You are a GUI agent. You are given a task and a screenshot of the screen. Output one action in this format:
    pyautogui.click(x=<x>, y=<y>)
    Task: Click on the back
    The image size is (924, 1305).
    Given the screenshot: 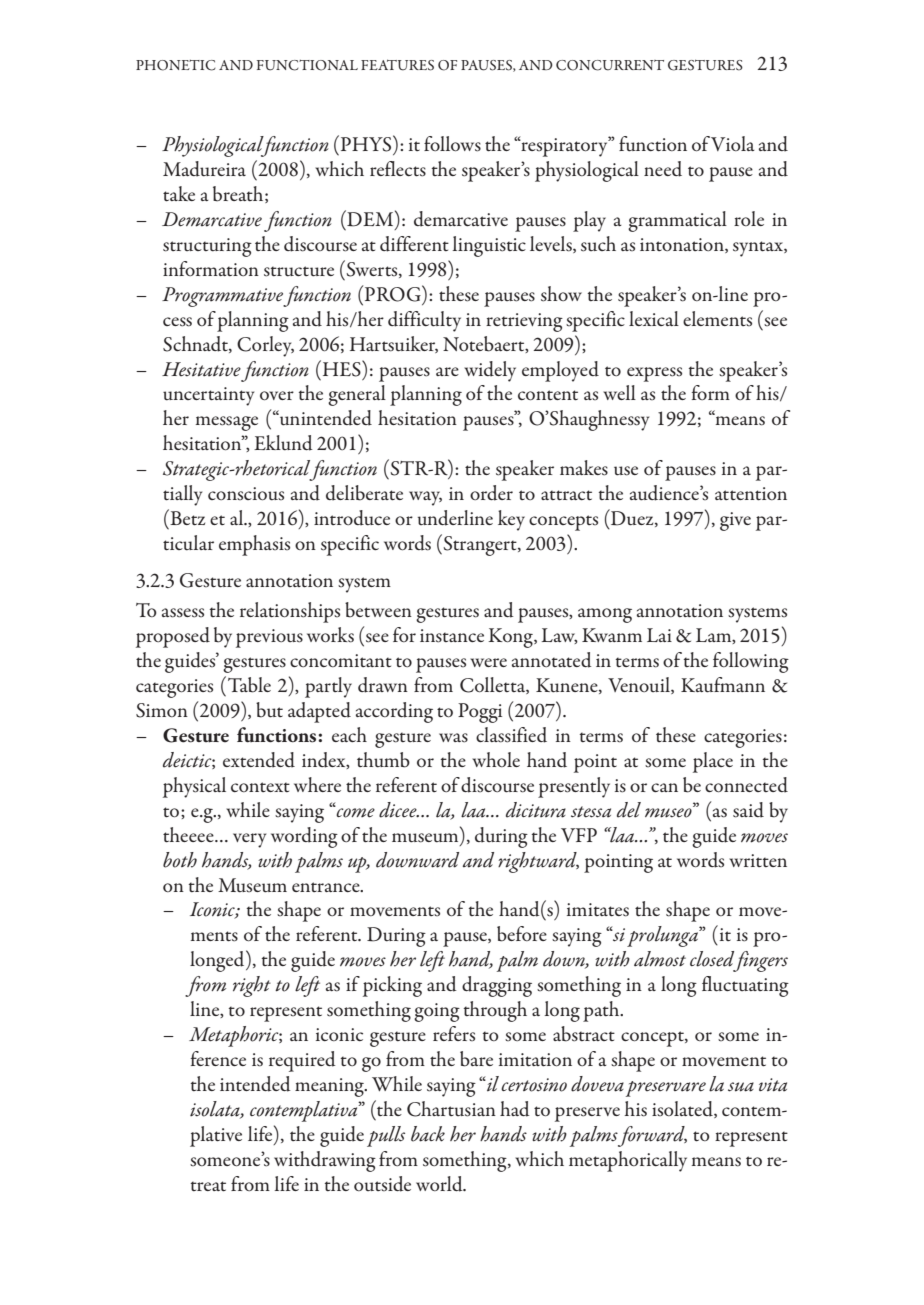 What is the action you would take?
    pyautogui.click(x=428, y=1134)
